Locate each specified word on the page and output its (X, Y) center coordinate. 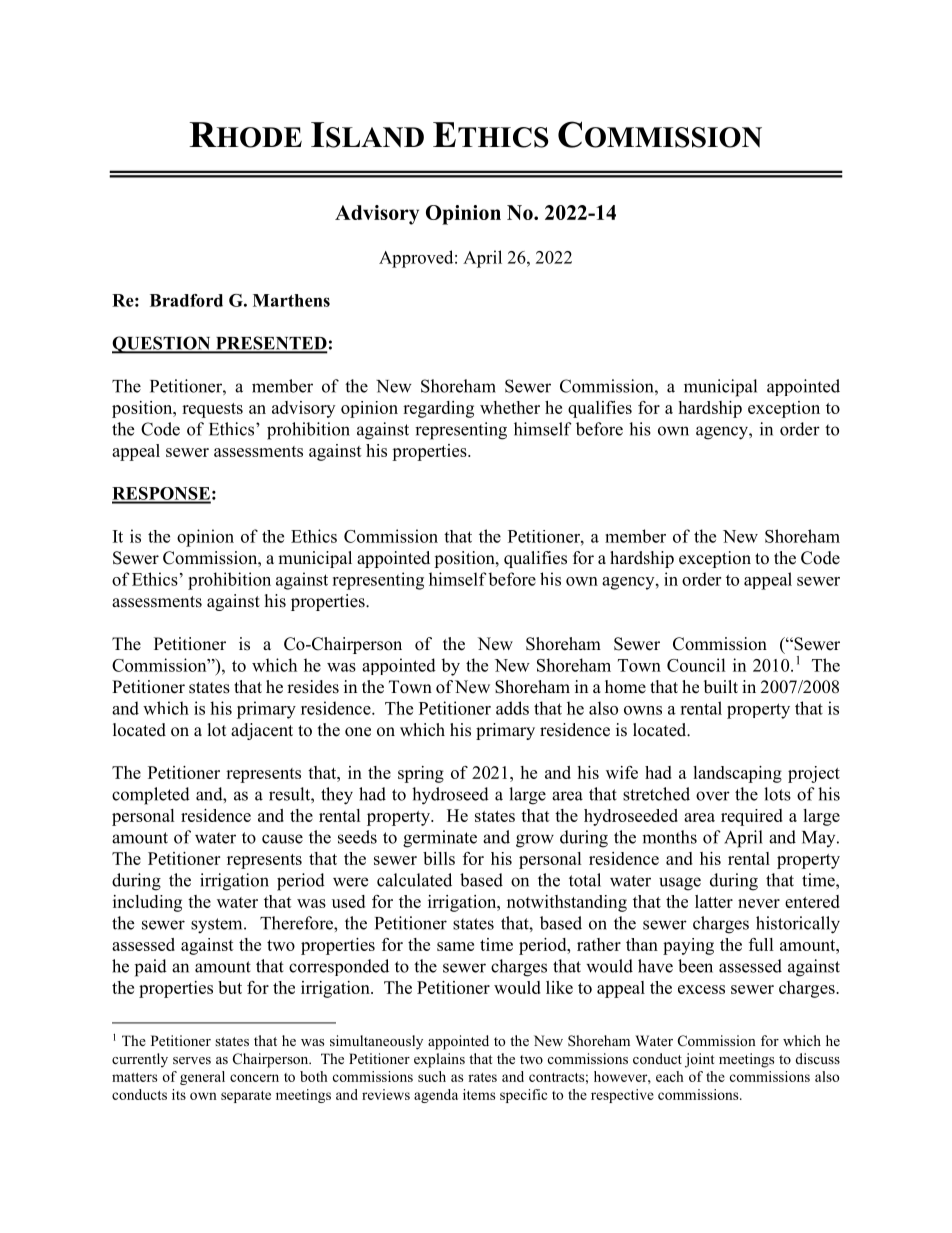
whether (510, 407)
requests (212, 410)
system (218, 926)
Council (696, 665)
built (721, 687)
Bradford (186, 300)
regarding (438, 409)
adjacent (262, 731)
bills (439, 858)
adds (512, 708)
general (202, 1078)
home (625, 687)
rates (482, 1077)
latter (714, 901)
